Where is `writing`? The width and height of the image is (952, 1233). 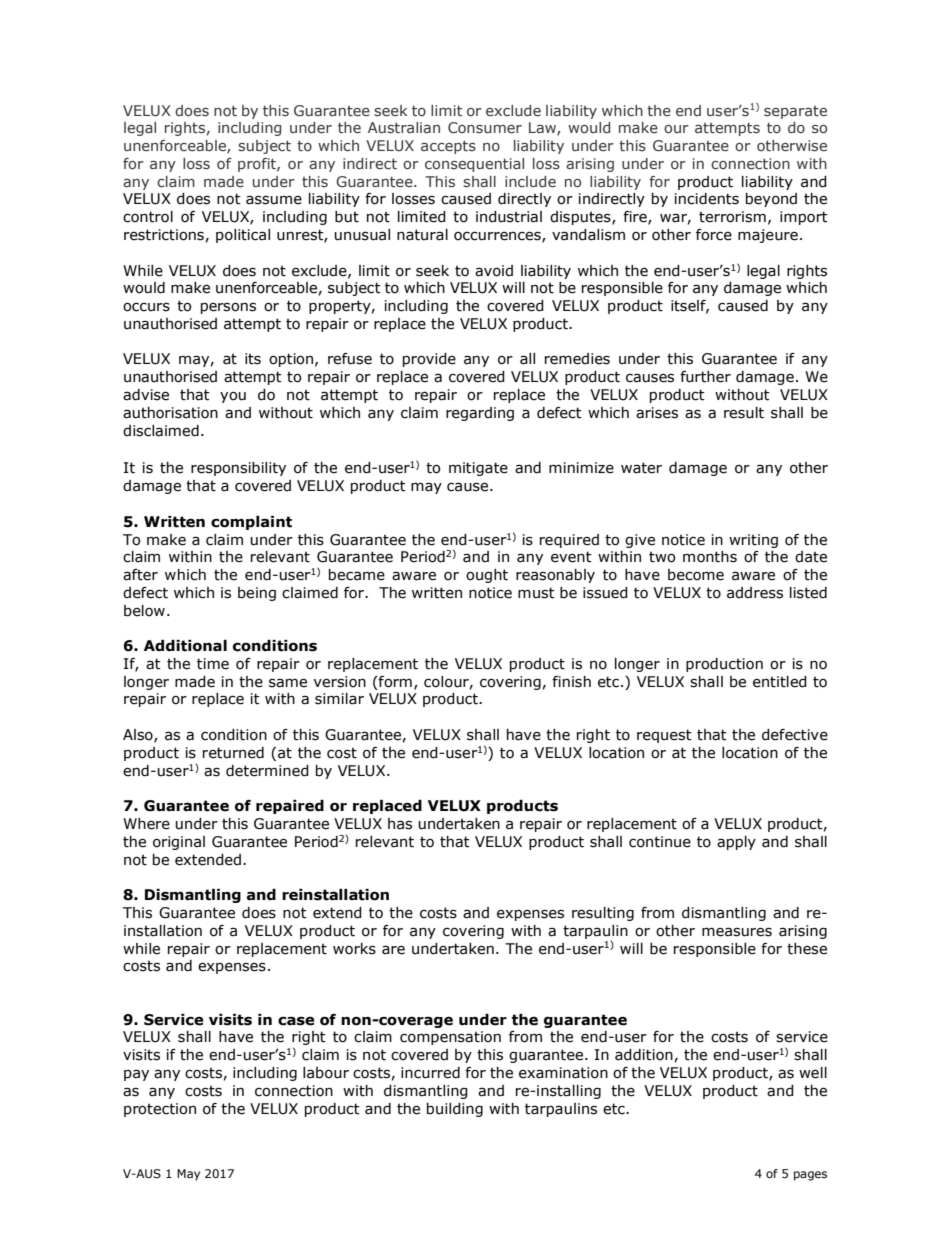 writing is located at coordinates (753, 541).
